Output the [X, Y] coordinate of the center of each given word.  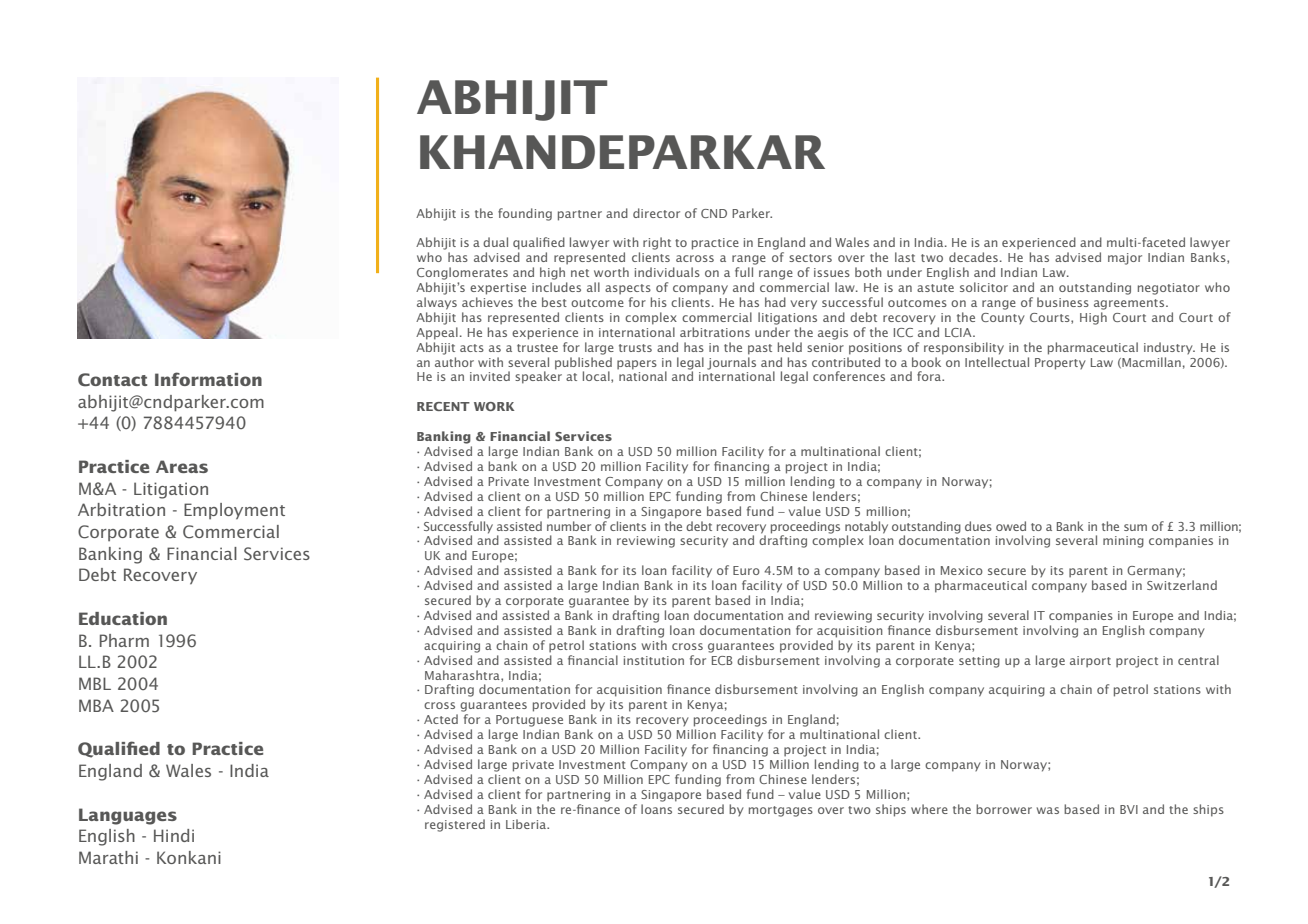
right [657, 243]
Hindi [174, 835]
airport [1090, 662]
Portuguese [529, 721]
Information [208, 379]
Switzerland [1182, 585]
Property [1060, 364]
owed [1011, 526]
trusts [635, 348]
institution [654, 660]
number [569, 524]
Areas [182, 466]
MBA [96, 705]
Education [123, 618]
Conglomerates [462, 273]
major [1125, 259]
